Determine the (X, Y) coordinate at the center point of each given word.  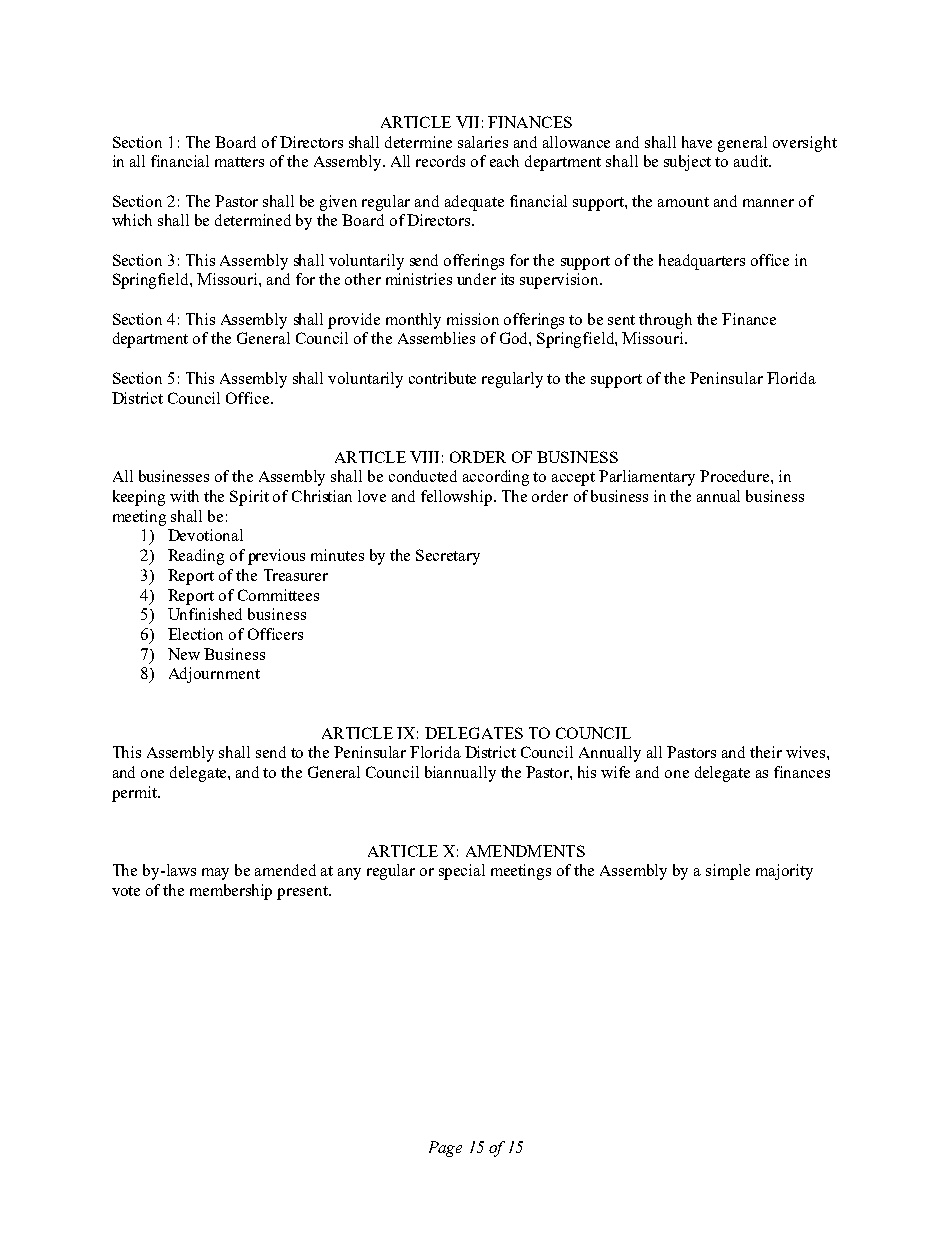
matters (239, 162)
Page (445, 1149)
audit (752, 161)
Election (195, 634)
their (766, 752)
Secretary (448, 557)
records (440, 161)
